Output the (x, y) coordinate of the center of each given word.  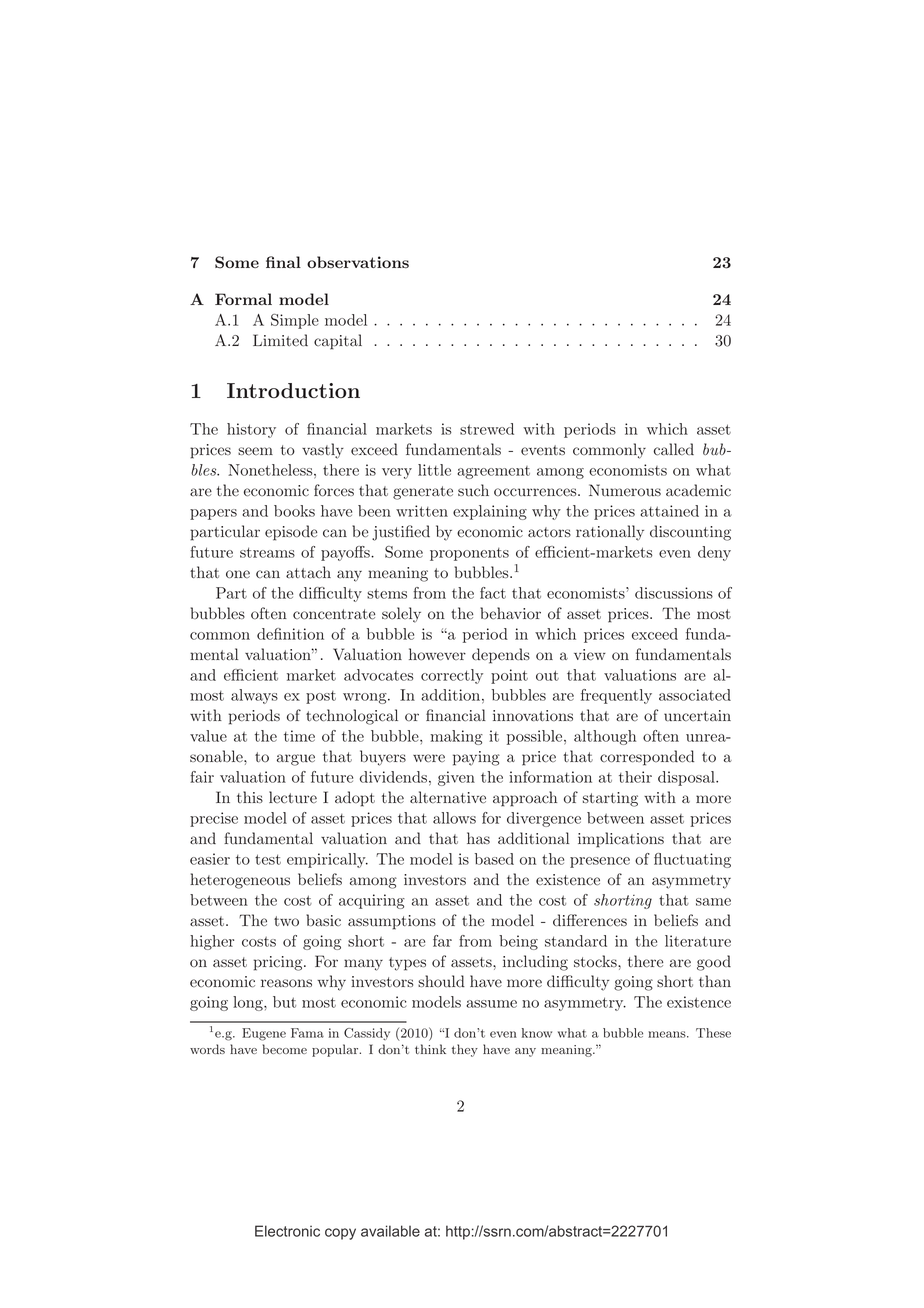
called (674, 449)
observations (358, 262)
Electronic (287, 1231)
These (713, 1033)
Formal (243, 299)
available (390, 1231)
